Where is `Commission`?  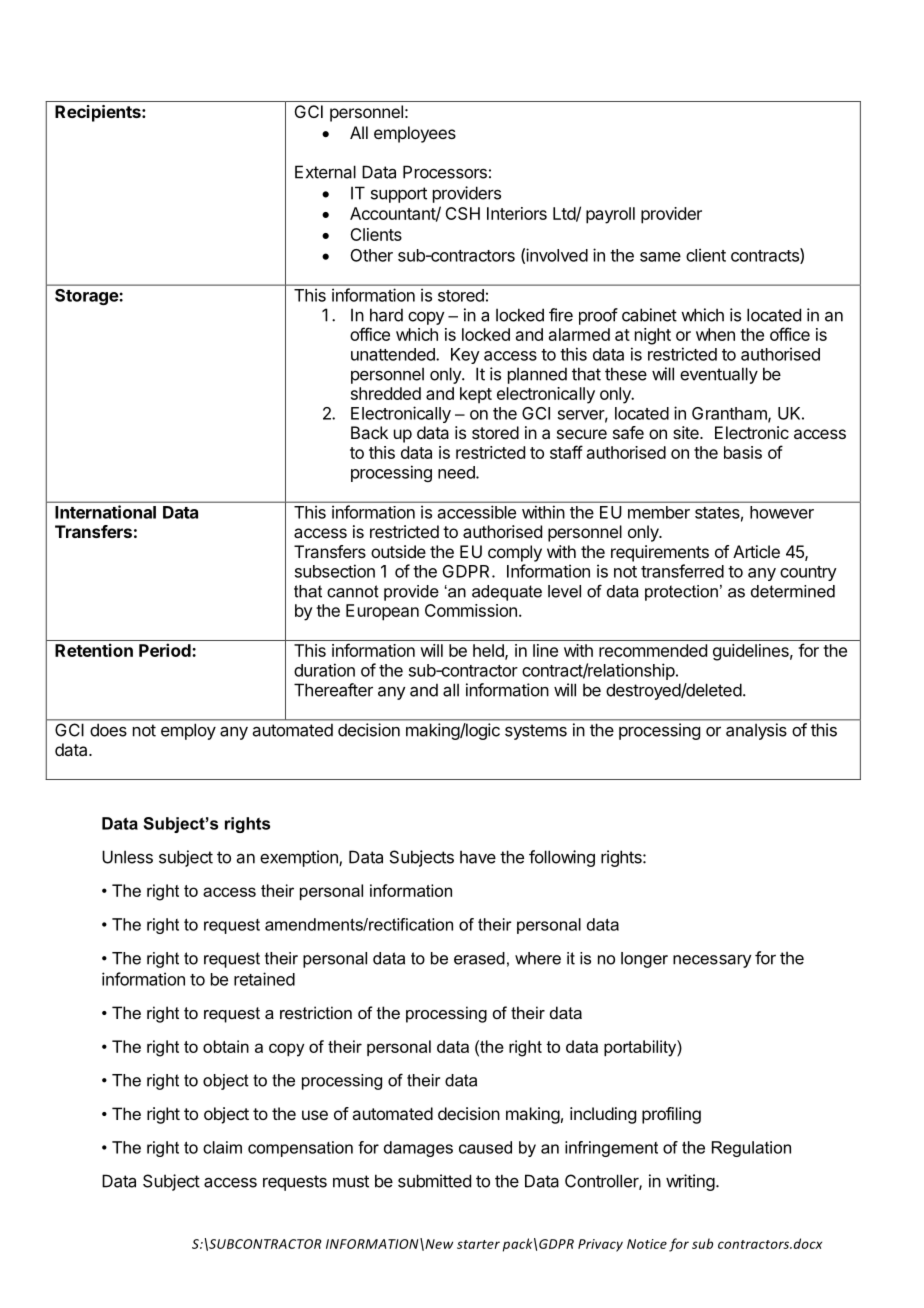
Commission is located at coordinates (471, 610).
